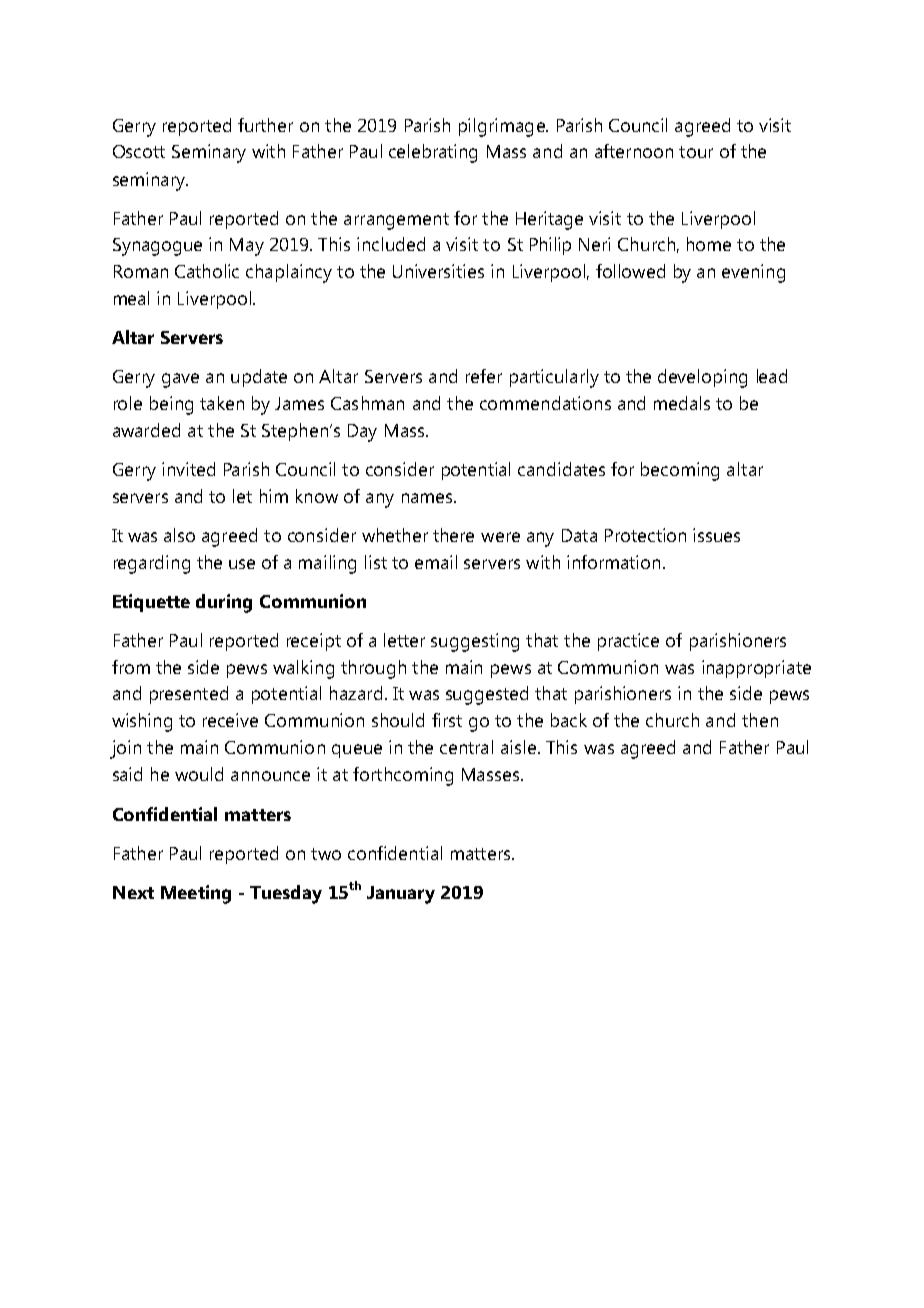 This page has height=1308, width=924. Describe the element at coordinates (433, 153) in the page. I see `celebrating` at that location.
